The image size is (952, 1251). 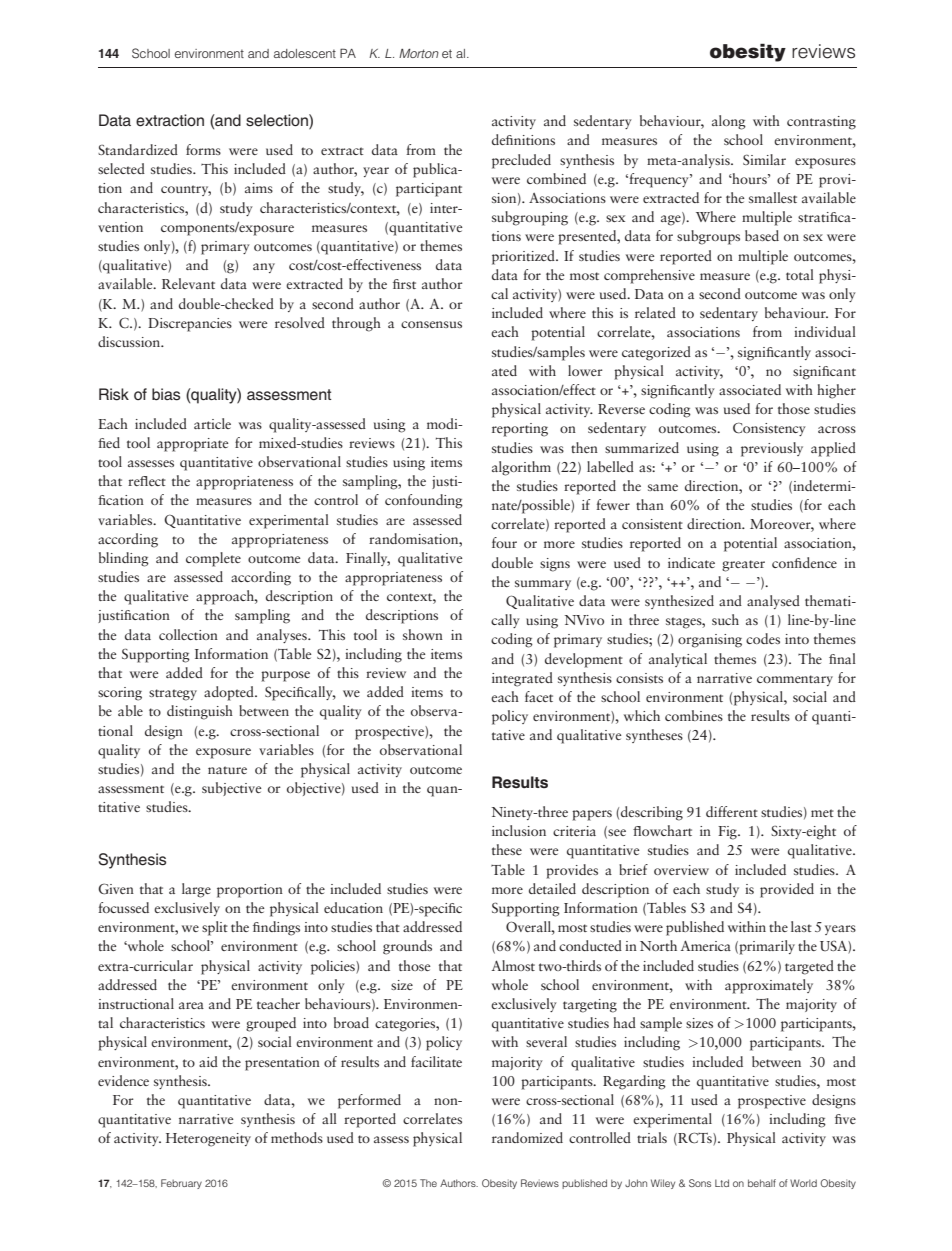 I want to click on detailed, so click(x=552, y=888).
